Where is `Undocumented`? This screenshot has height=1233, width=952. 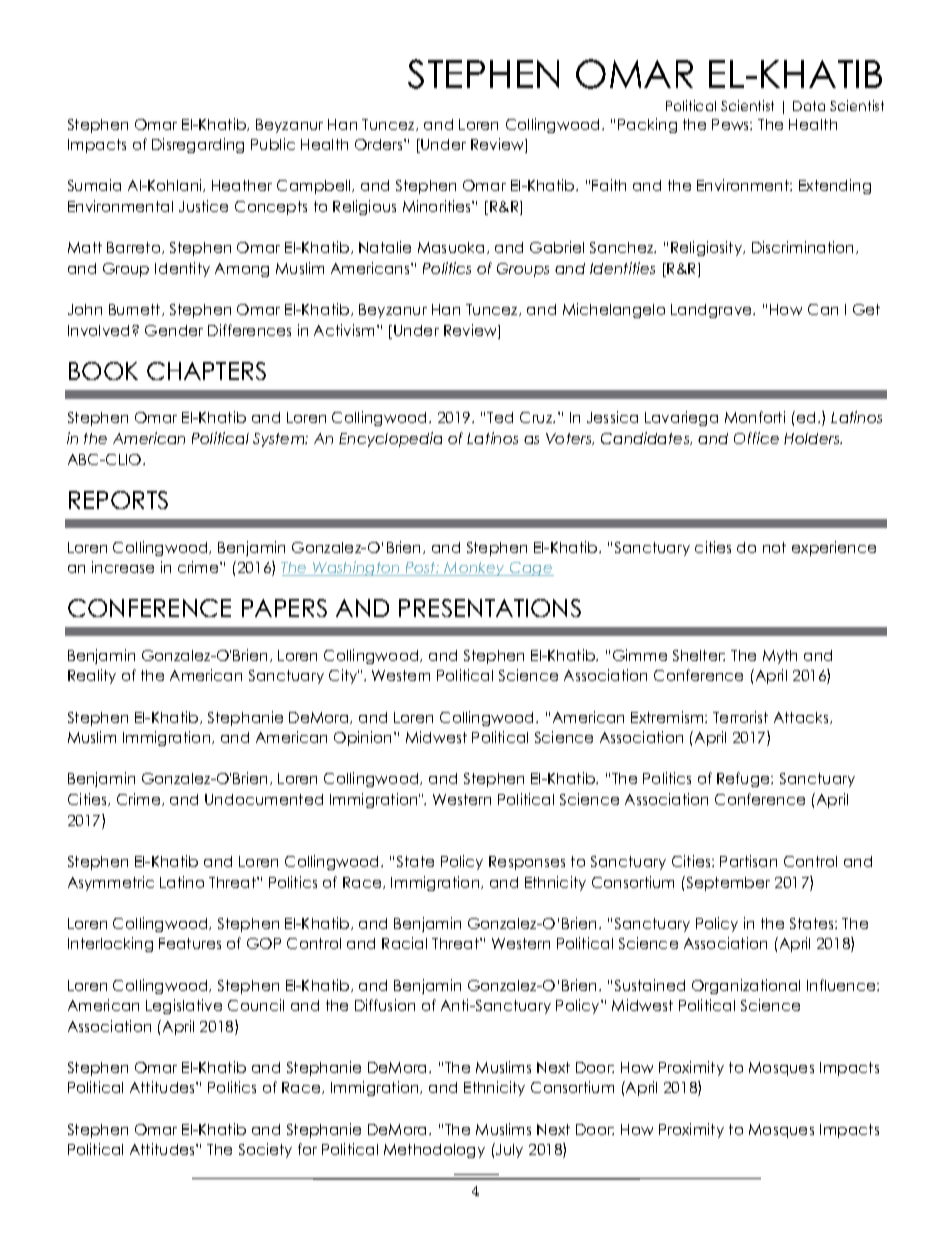
Undocumented is located at coordinates (264, 799).
